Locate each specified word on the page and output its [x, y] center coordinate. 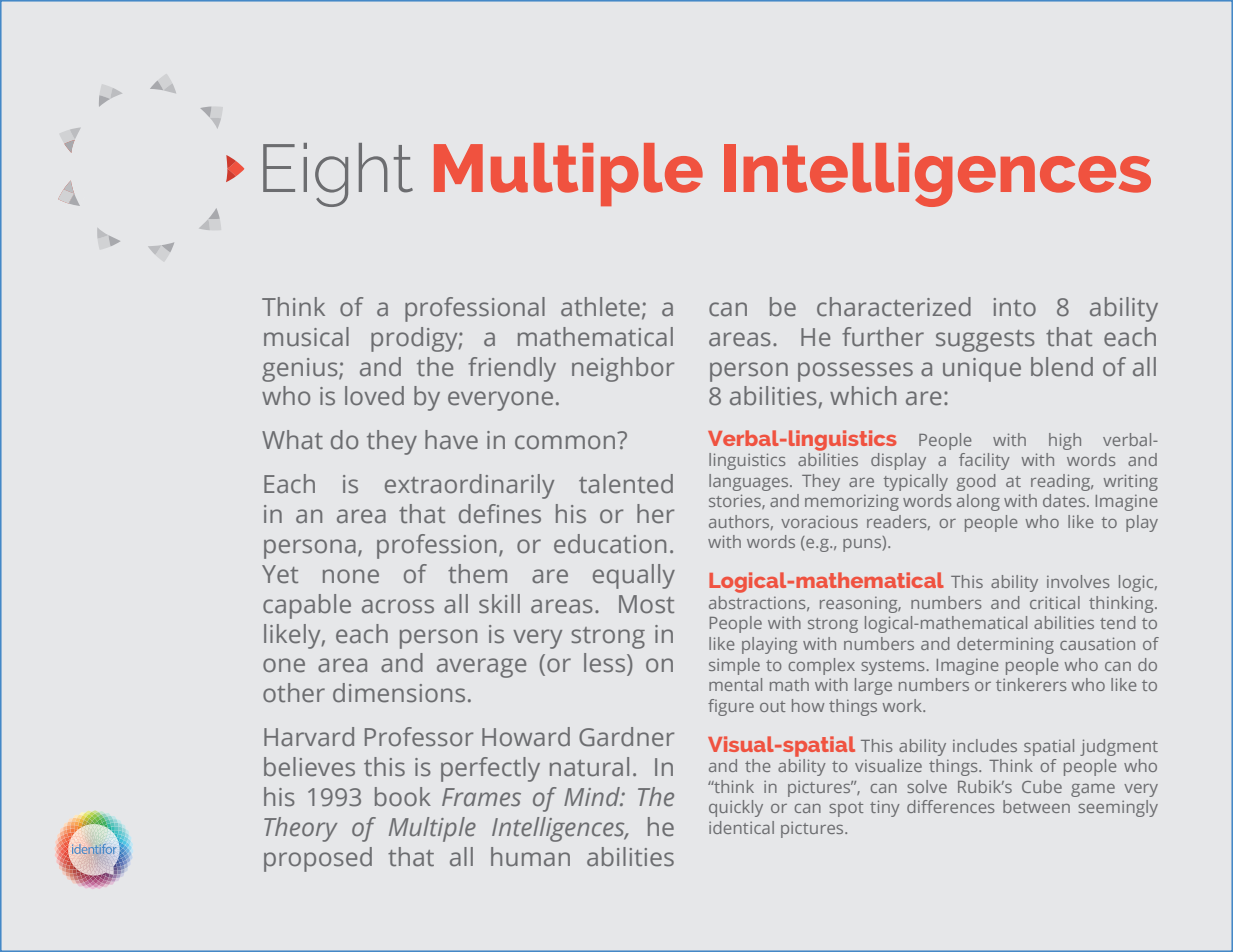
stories [736, 501]
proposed [318, 859]
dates [1065, 500]
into [1015, 307]
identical [741, 827]
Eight [338, 175]
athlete [600, 307]
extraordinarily [469, 486]
